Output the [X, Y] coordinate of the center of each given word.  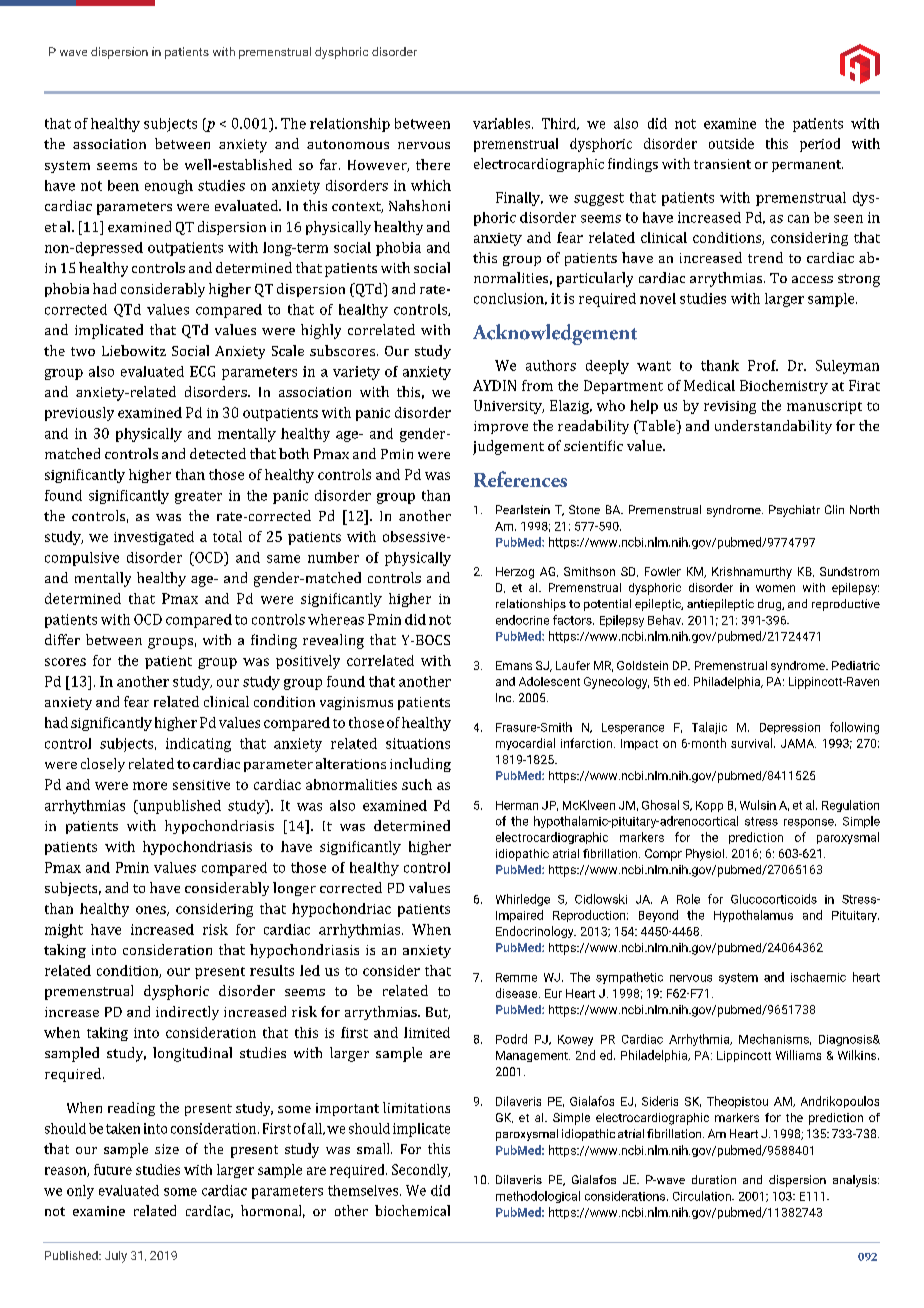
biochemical [412, 1210]
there [433, 164]
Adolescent [549, 681]
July [116, 1257]
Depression [790, 728]
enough [169, 187]
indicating [198, 745]
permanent [807, 166]
